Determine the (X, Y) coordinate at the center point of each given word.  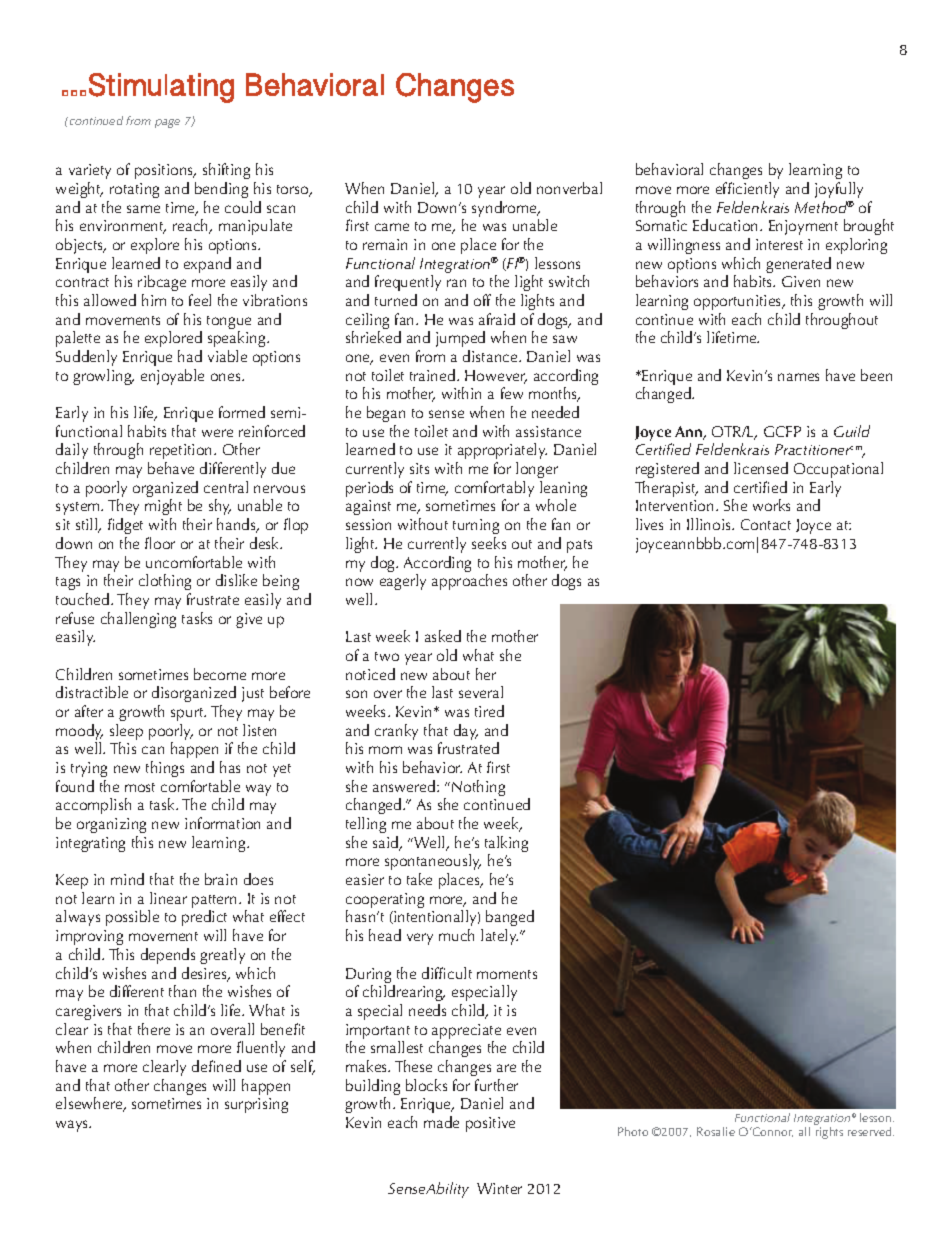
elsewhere (90, 1104)
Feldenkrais (753, 207)
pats (579, 546)
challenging (138, 620)
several (481, 692)
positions (165, 171)
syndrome (505, 210)
